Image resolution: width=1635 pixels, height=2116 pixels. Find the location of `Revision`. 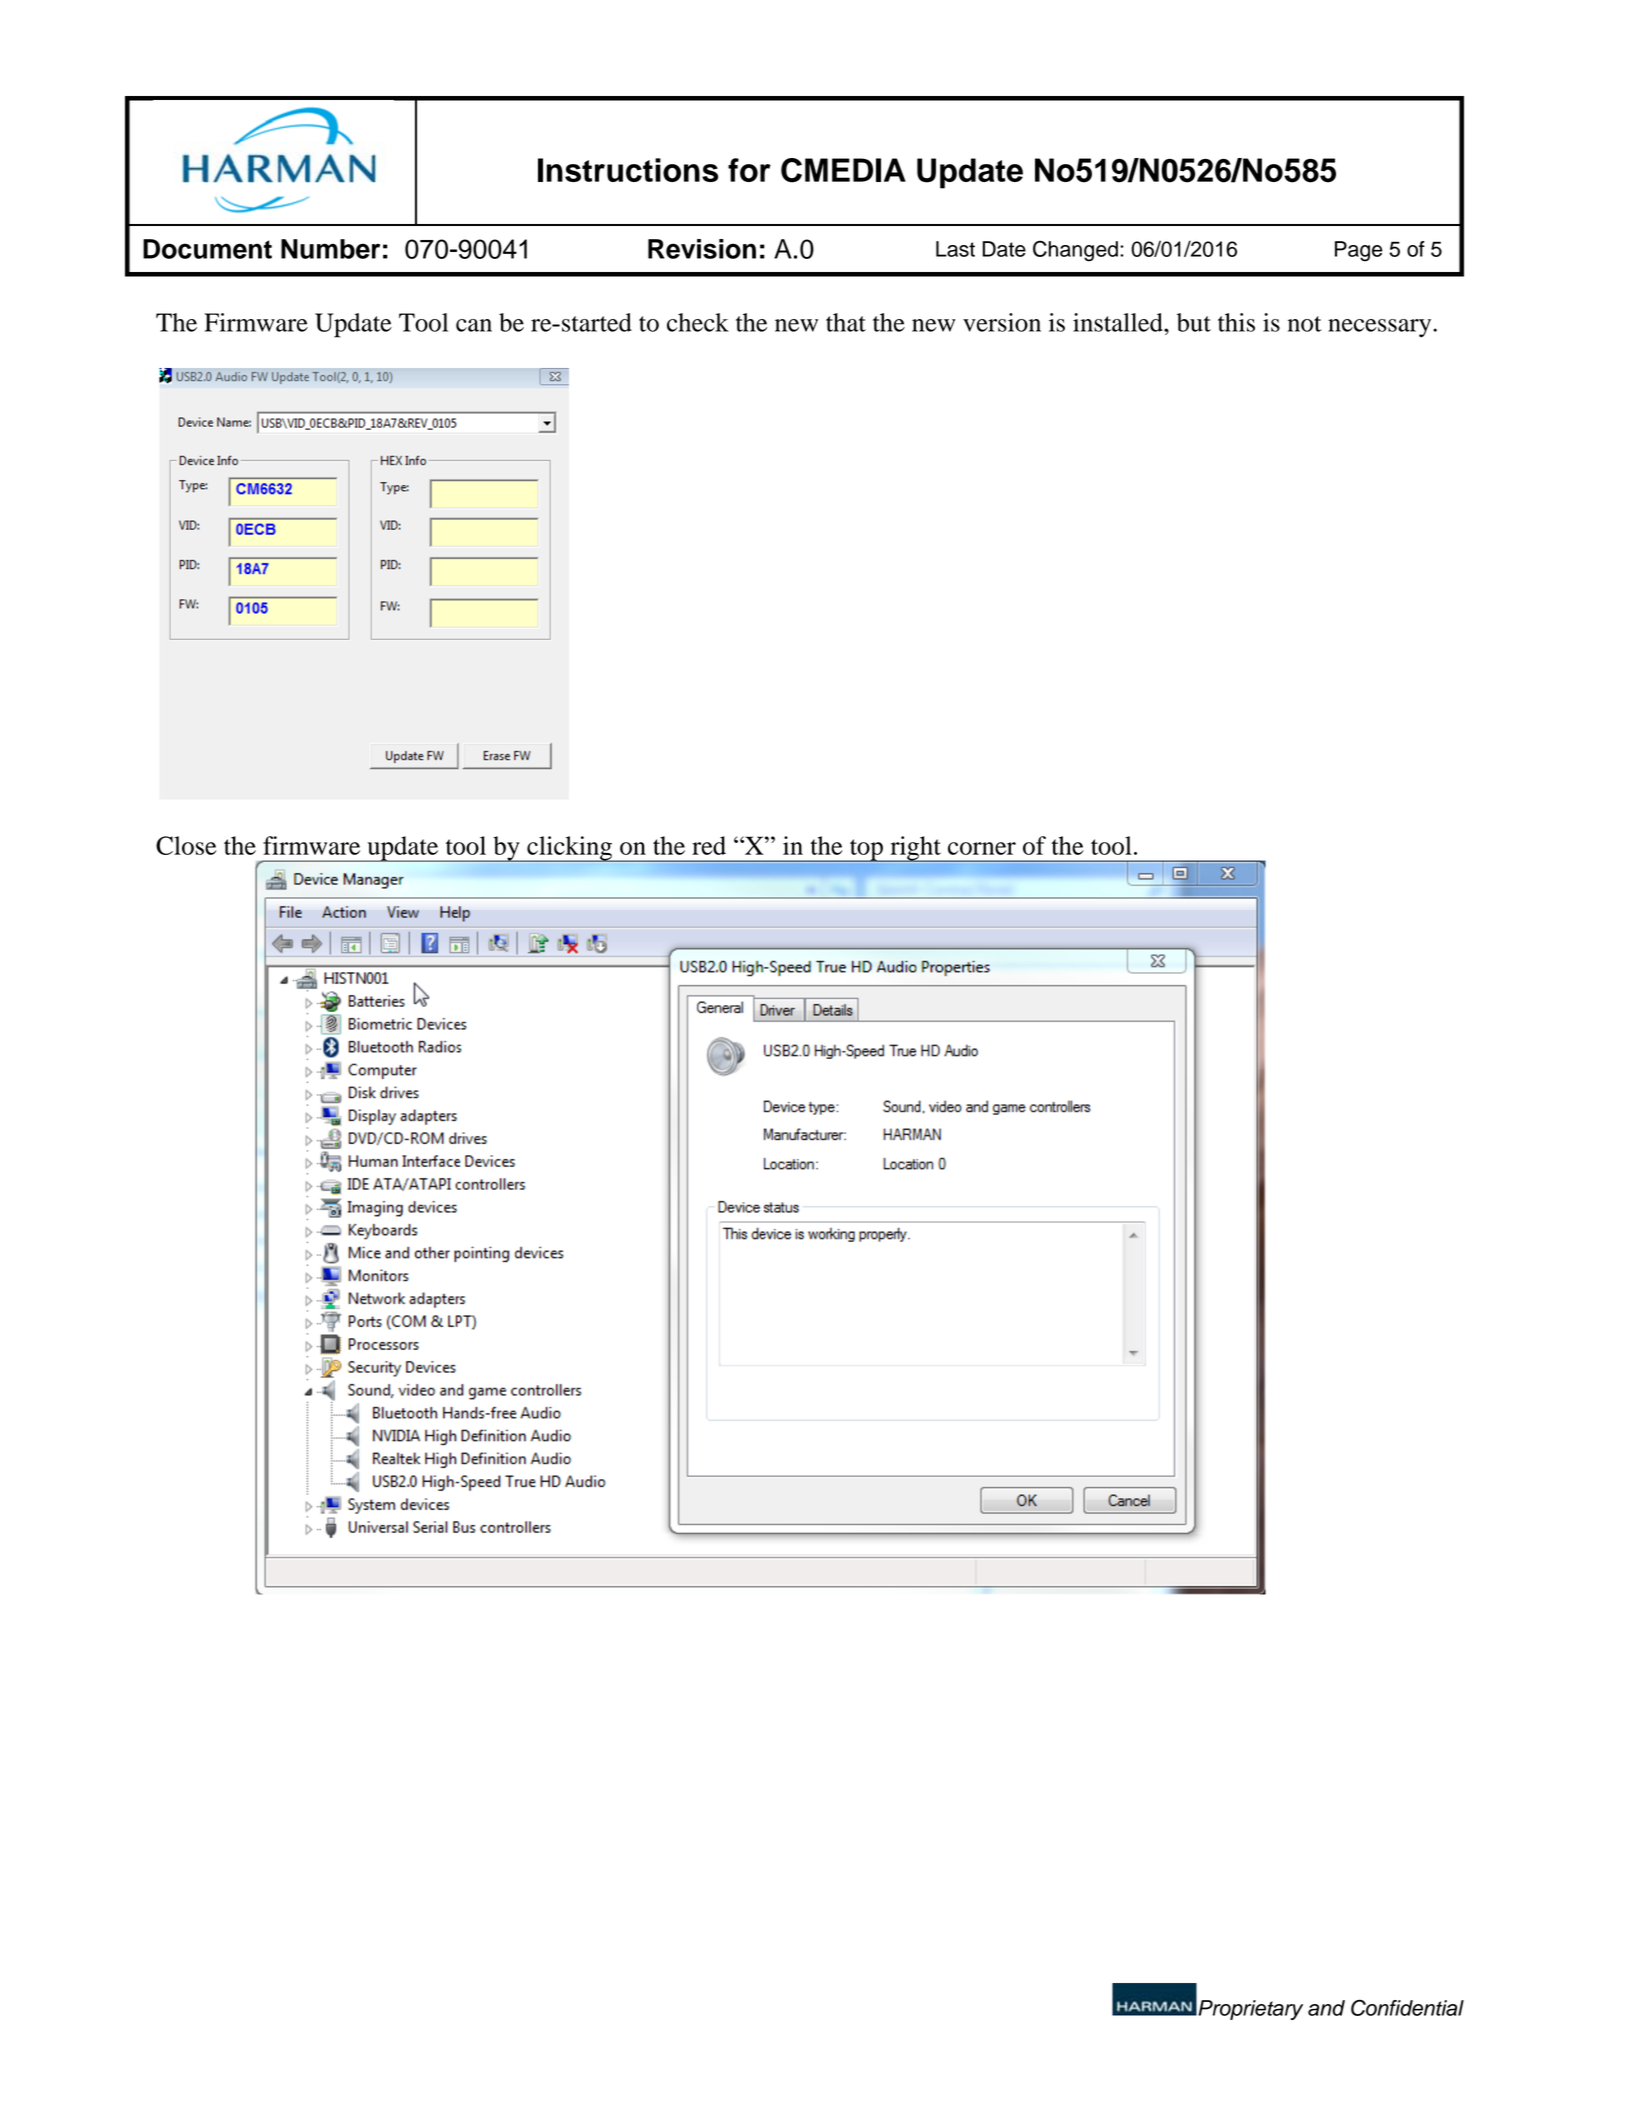

Revision is located at coordinates (702, 249).
